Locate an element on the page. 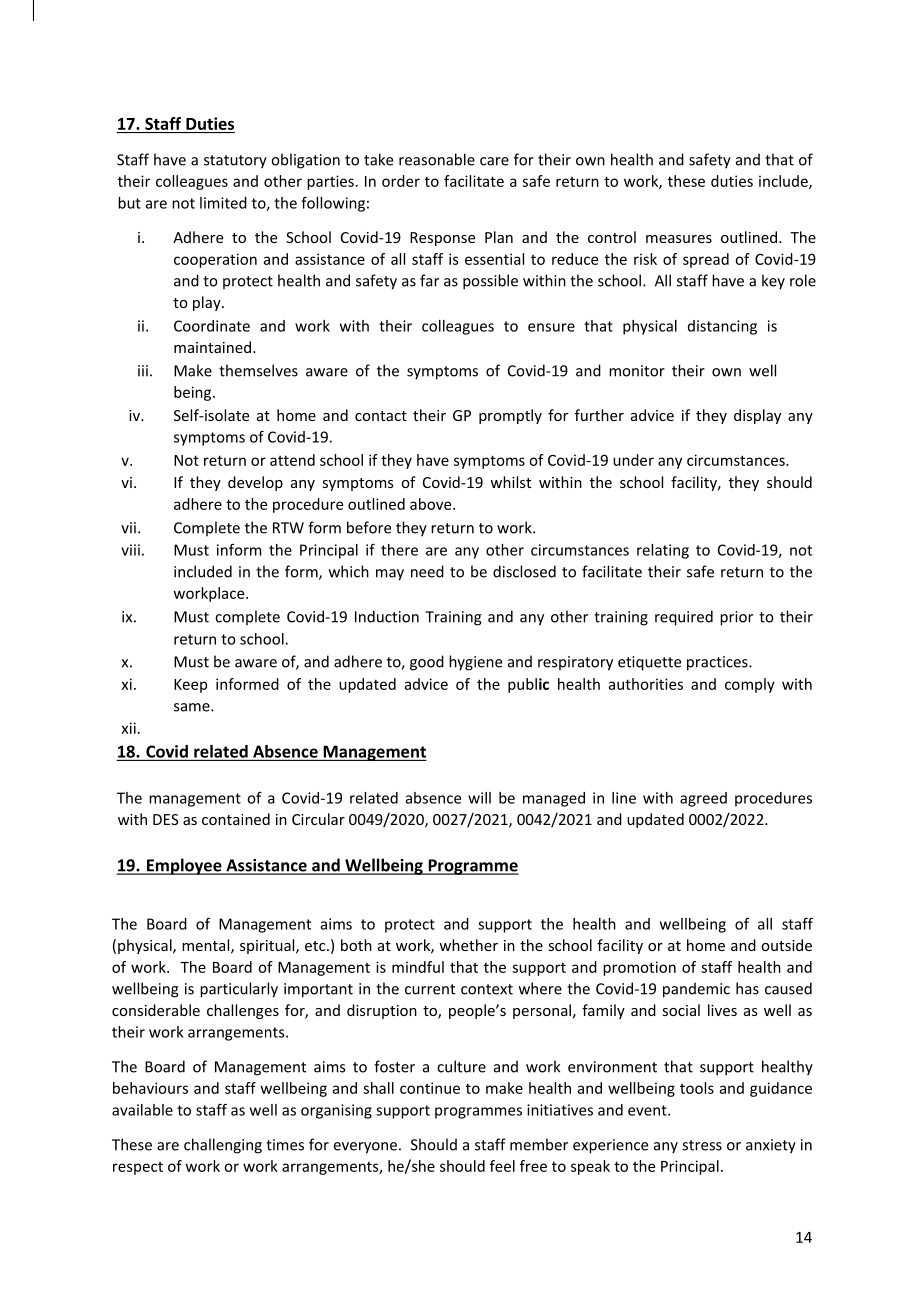 The width and height of the document is (924, 1308). feel is located at coordinates (502, 1166).
